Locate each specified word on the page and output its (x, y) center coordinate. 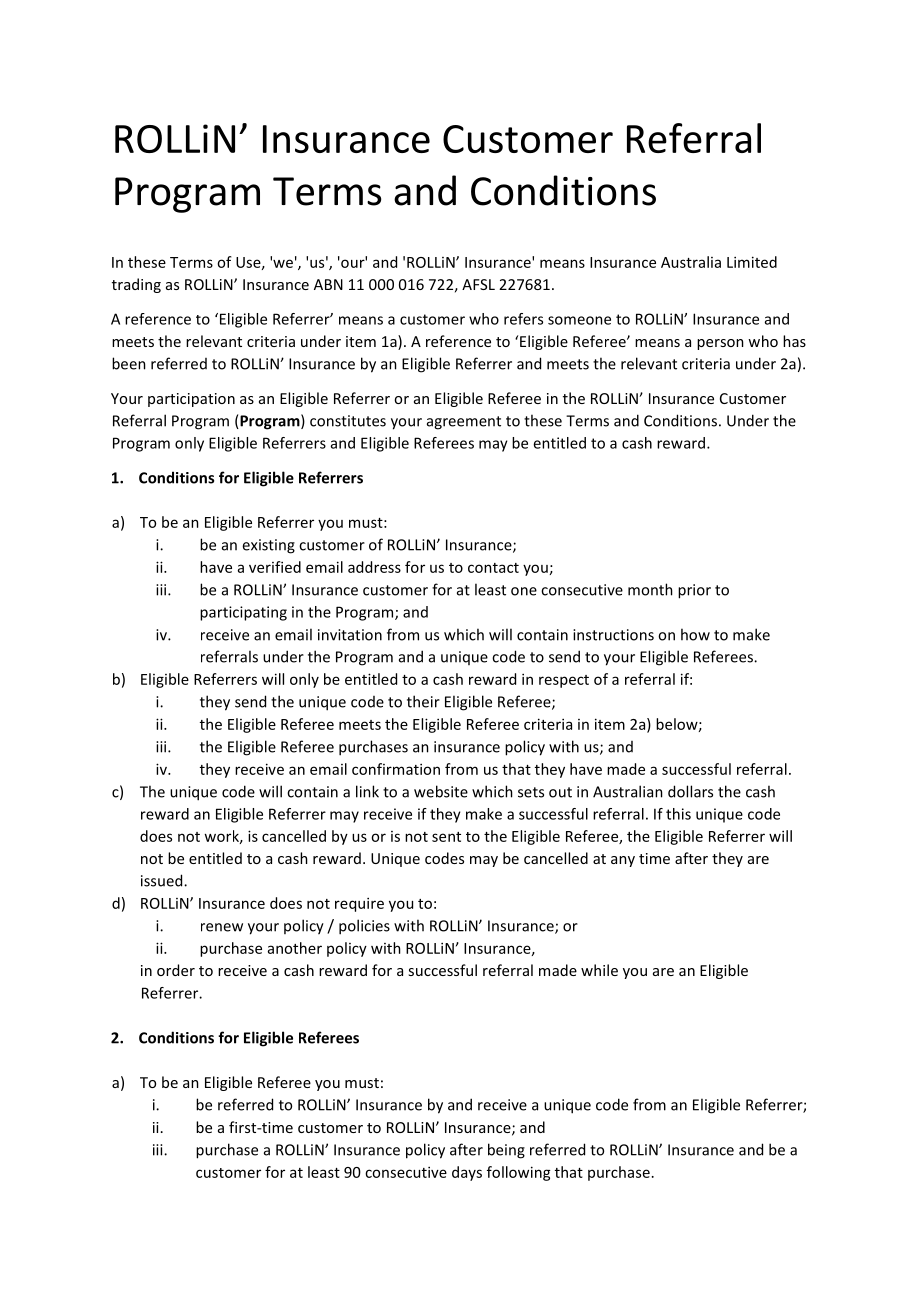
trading (136, 285)
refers (523, 319)
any (623, 861)
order (176, 970)
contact (493, 568)
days (467, 1173)
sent (446, 837)
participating (243, 613)
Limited (752, 262)
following (519, 1173)
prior (694, 591)
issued (163, 880)
